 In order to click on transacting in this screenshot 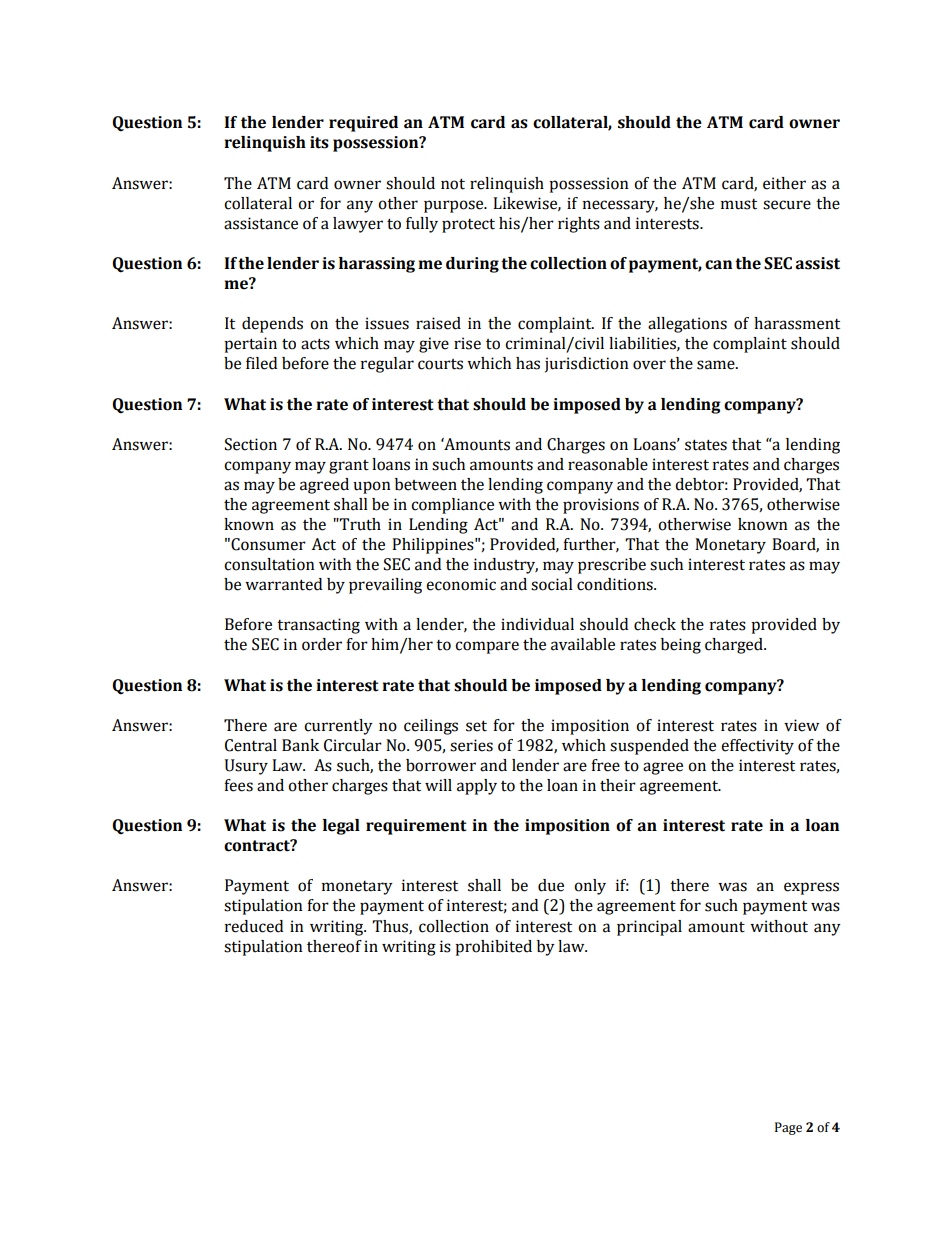, I will do `click(318, 626)`.
